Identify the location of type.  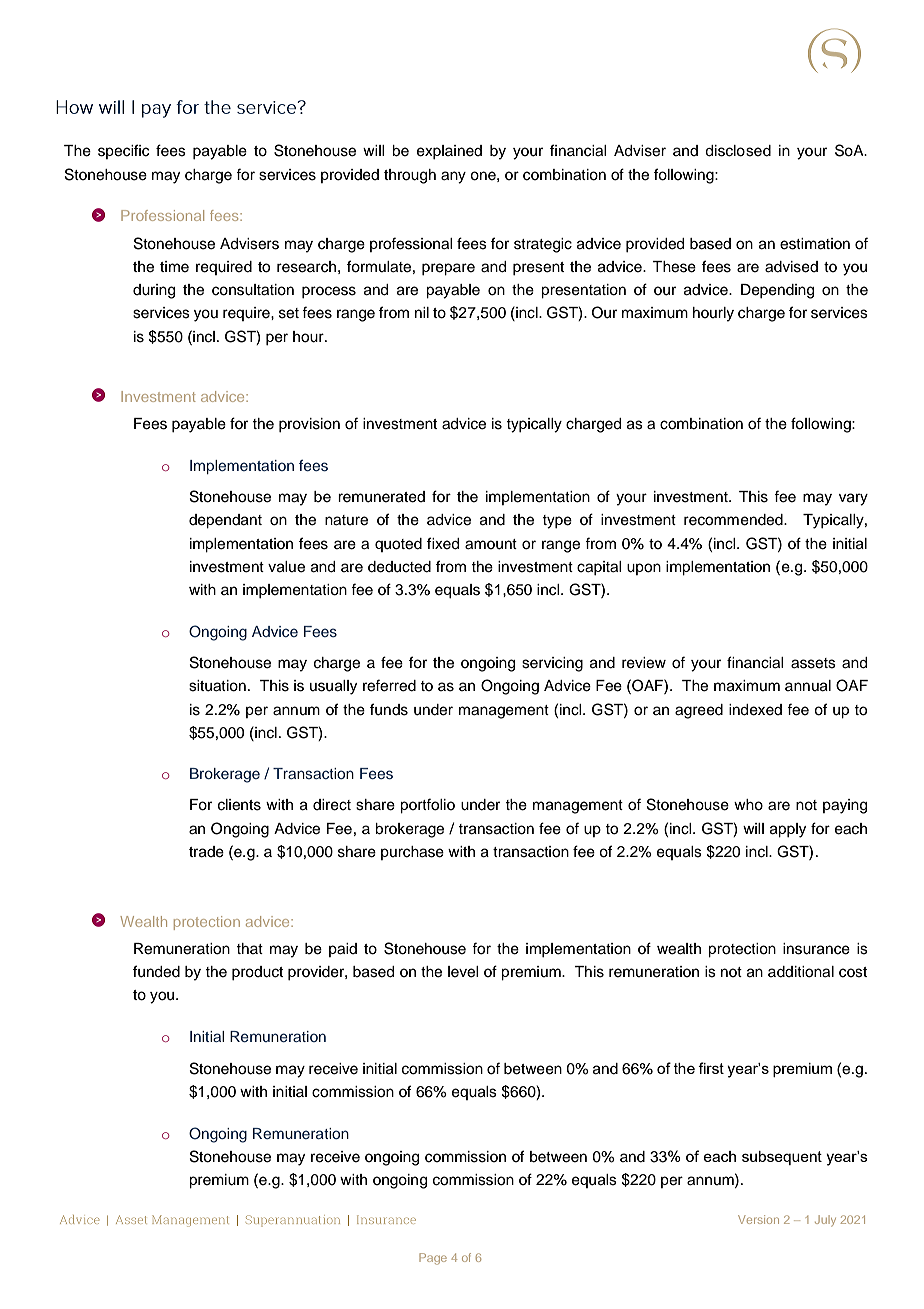
(557, 522).
